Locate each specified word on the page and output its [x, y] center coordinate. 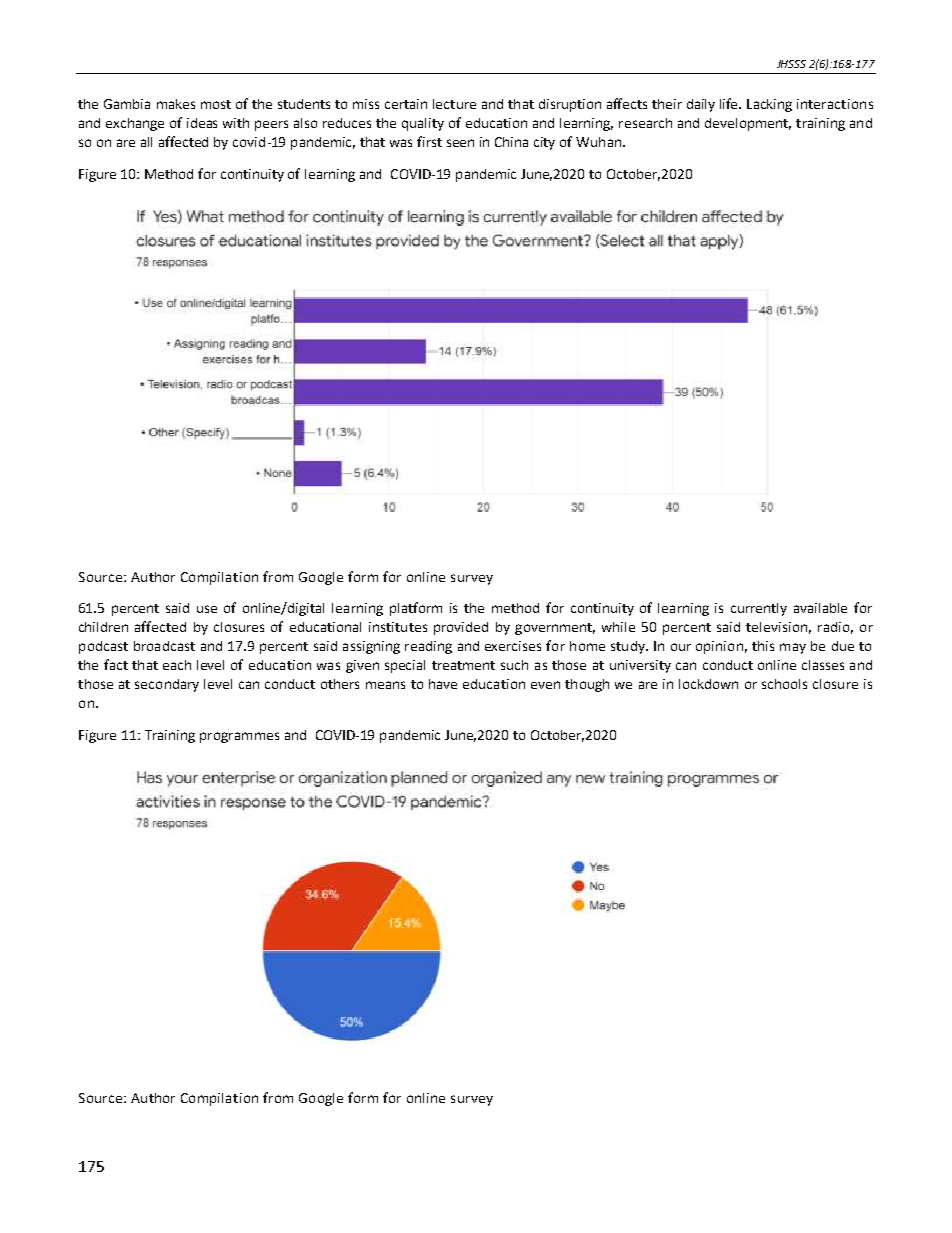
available [820, 608]
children [103, 627]
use [207, 609]
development [748, 124]
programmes [239, 737]
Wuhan [598, 142]
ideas [202, 123]
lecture [454, 104]
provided [461, 628]
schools [784, 684]
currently [759, 609]
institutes [398, 627]
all [146, 142]
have [443, 684]
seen [460, 143]
